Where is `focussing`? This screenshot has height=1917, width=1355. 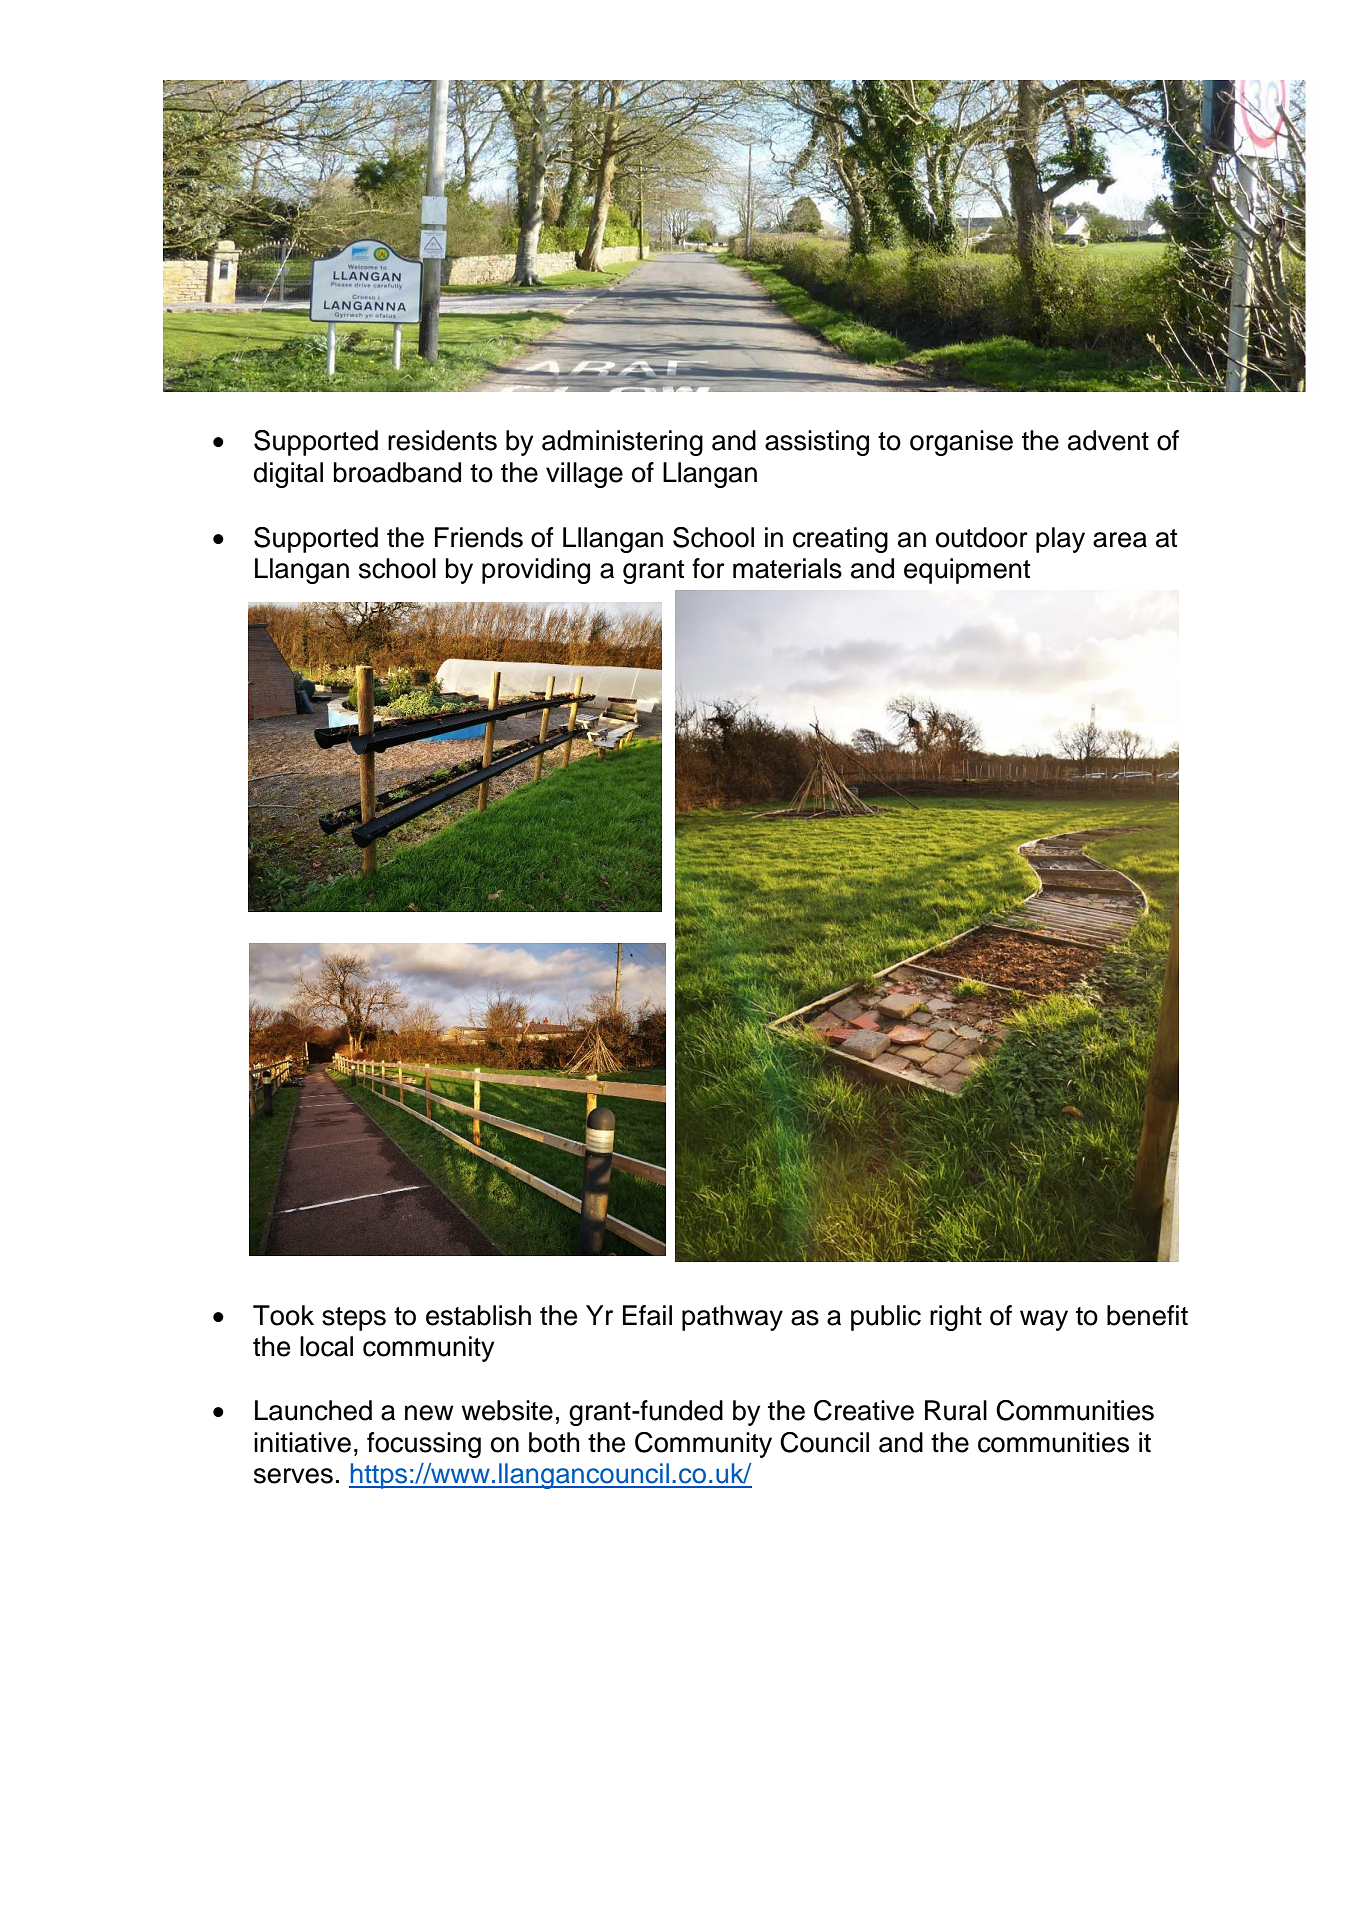
focussing is located at coordinates (424, 1445).
